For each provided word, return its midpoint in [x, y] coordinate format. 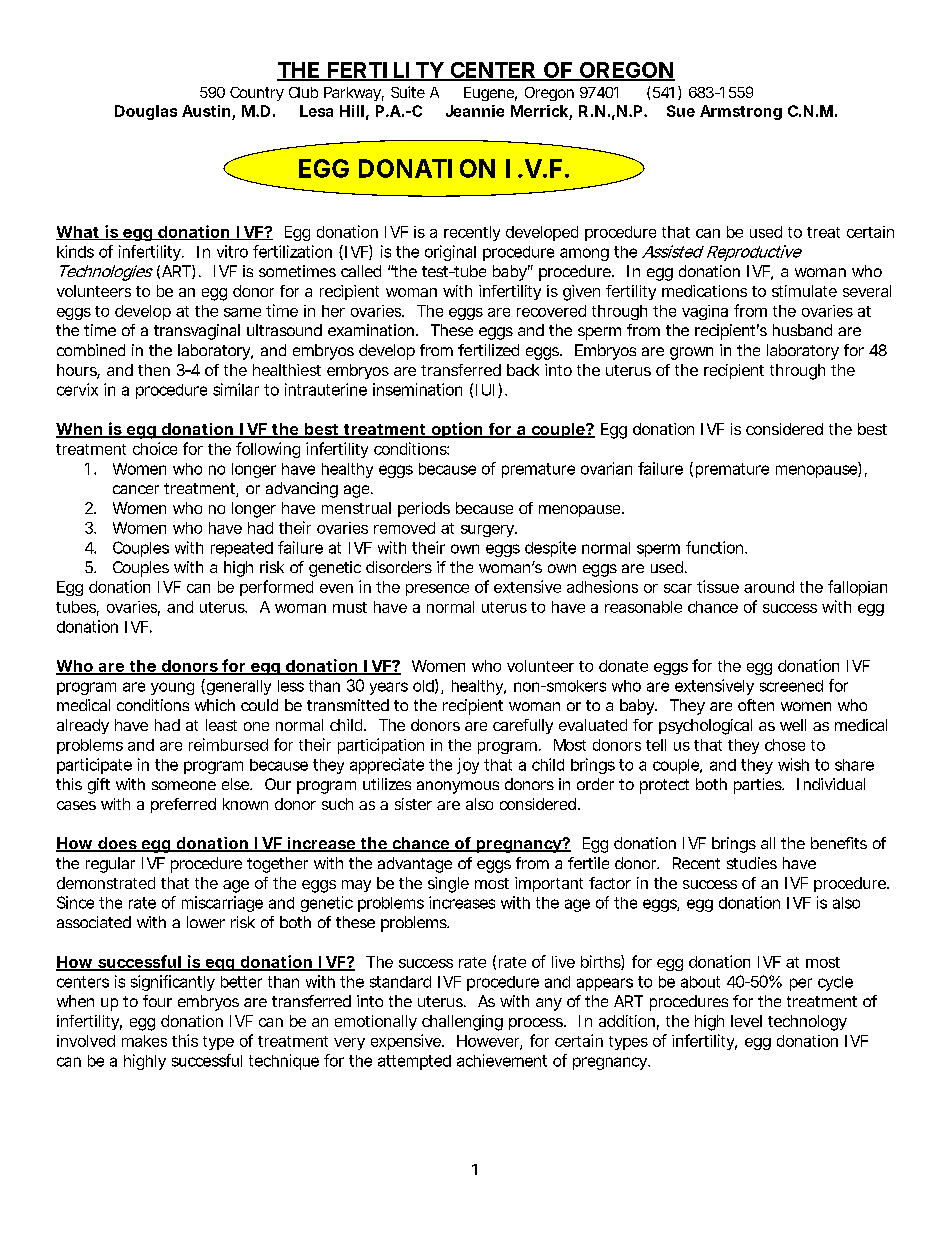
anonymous [458, 787]
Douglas [146, 112]
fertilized [488, 350]
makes [144, 1041]
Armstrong [741, 112]
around [769, 587]
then [154, 370]
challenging [462, 1023]
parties [759, 786]
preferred [183, 805]
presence [437, 590]
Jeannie [475, 111]
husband [802, 330]
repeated [242, 549]
